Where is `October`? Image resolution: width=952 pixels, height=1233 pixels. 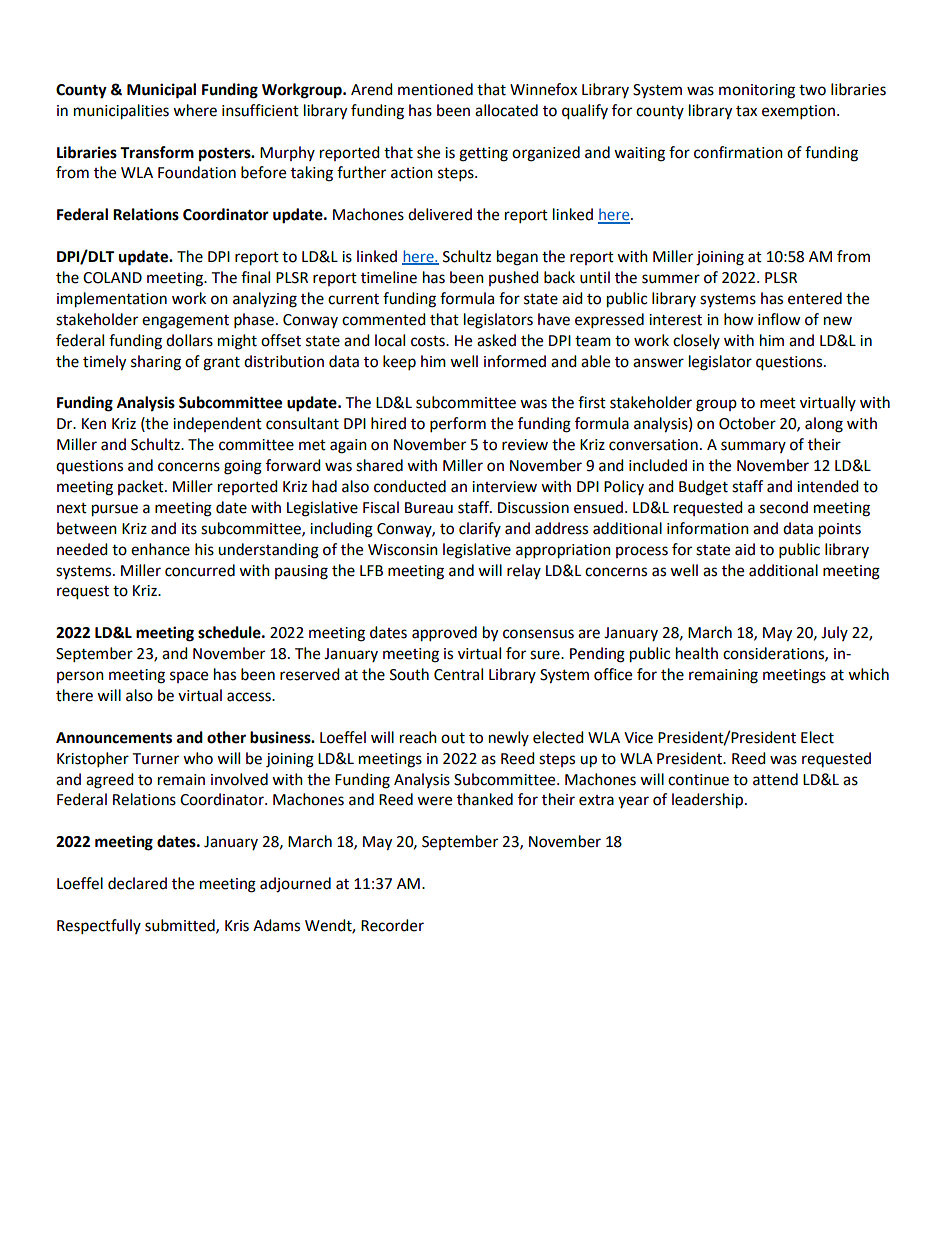
October is located at coordinates (747, 423).
